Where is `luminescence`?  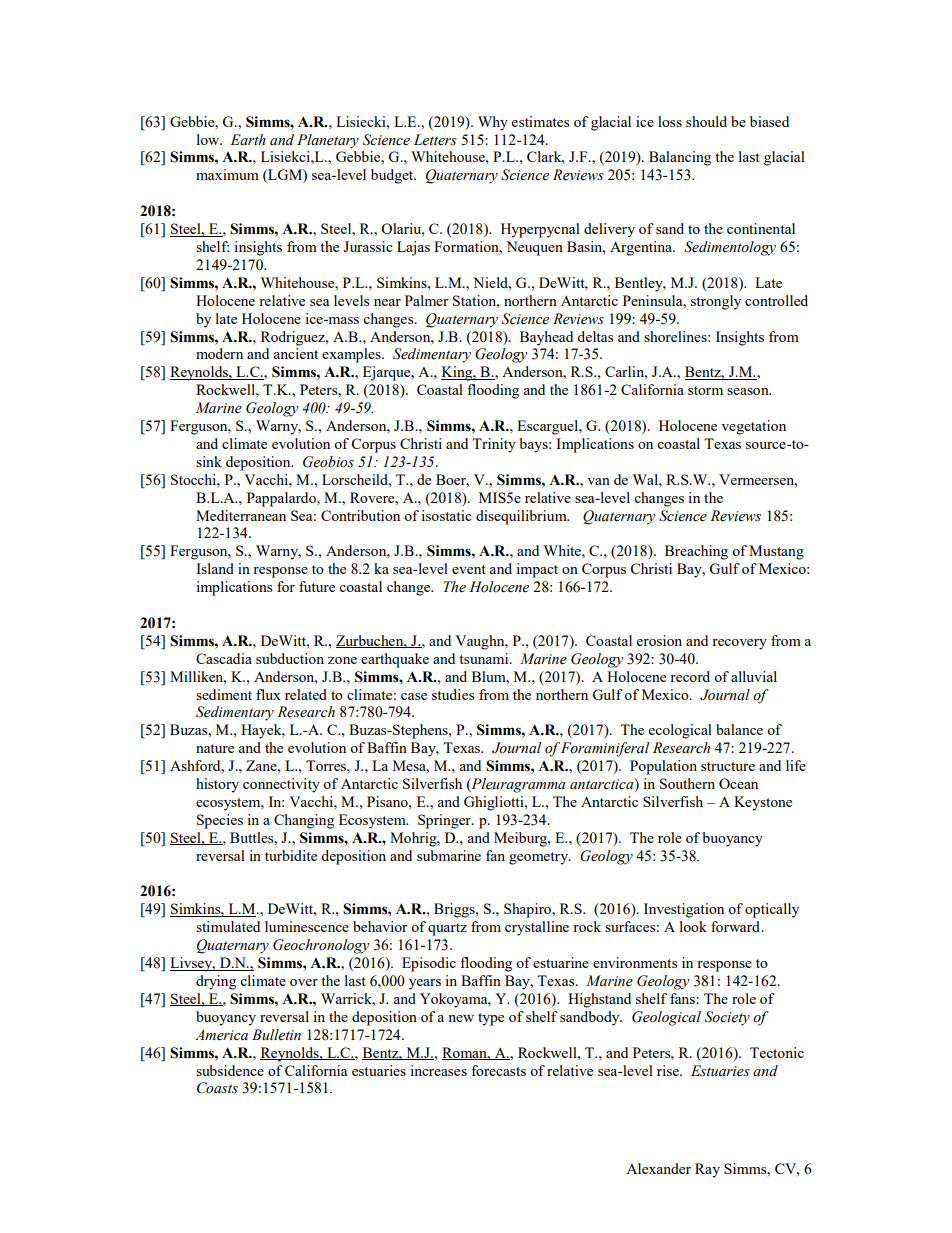 luminescence is located at coordinates (307, 926).
